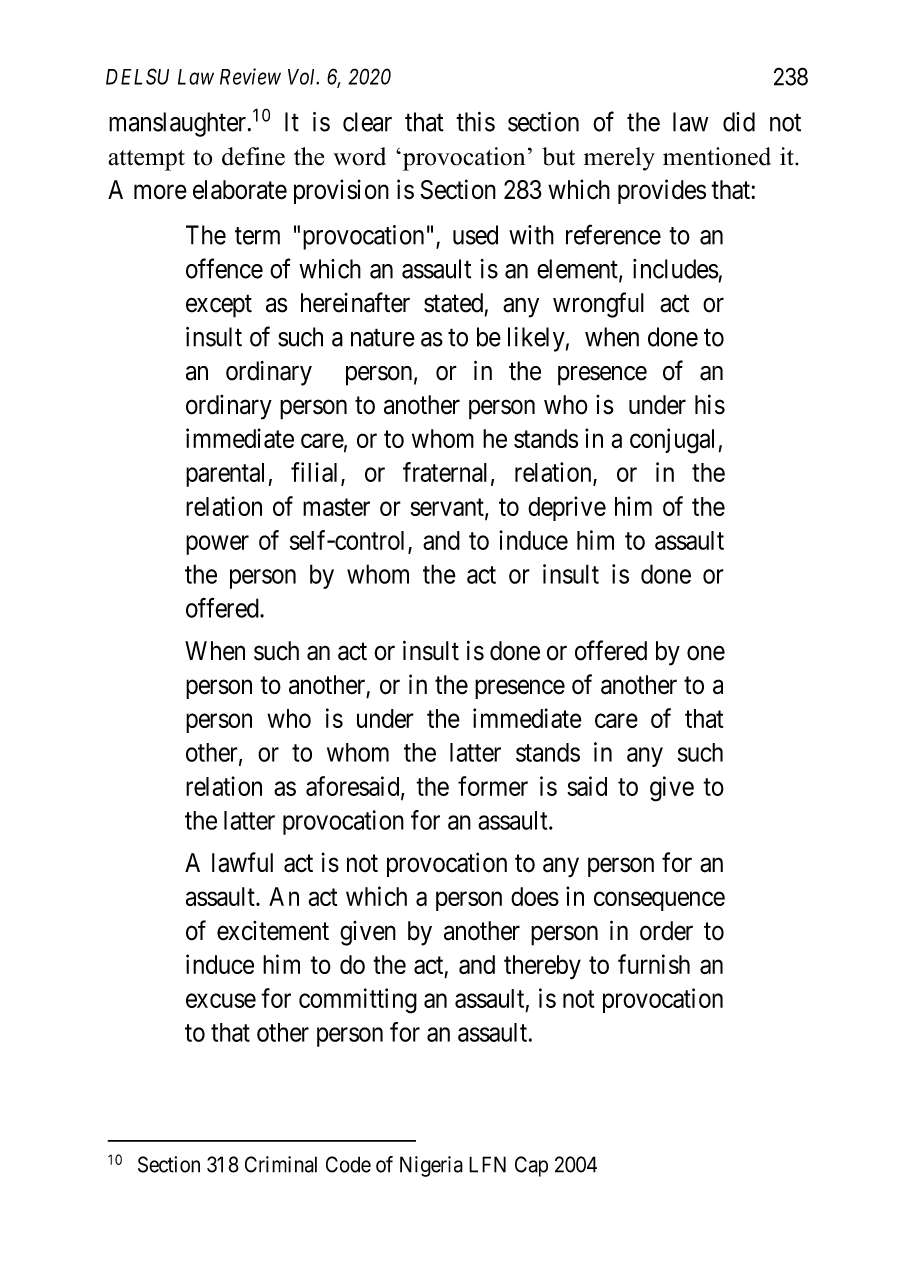  Describe the element at coordinates (367, 122) in the document. I see `clear` at that location.
